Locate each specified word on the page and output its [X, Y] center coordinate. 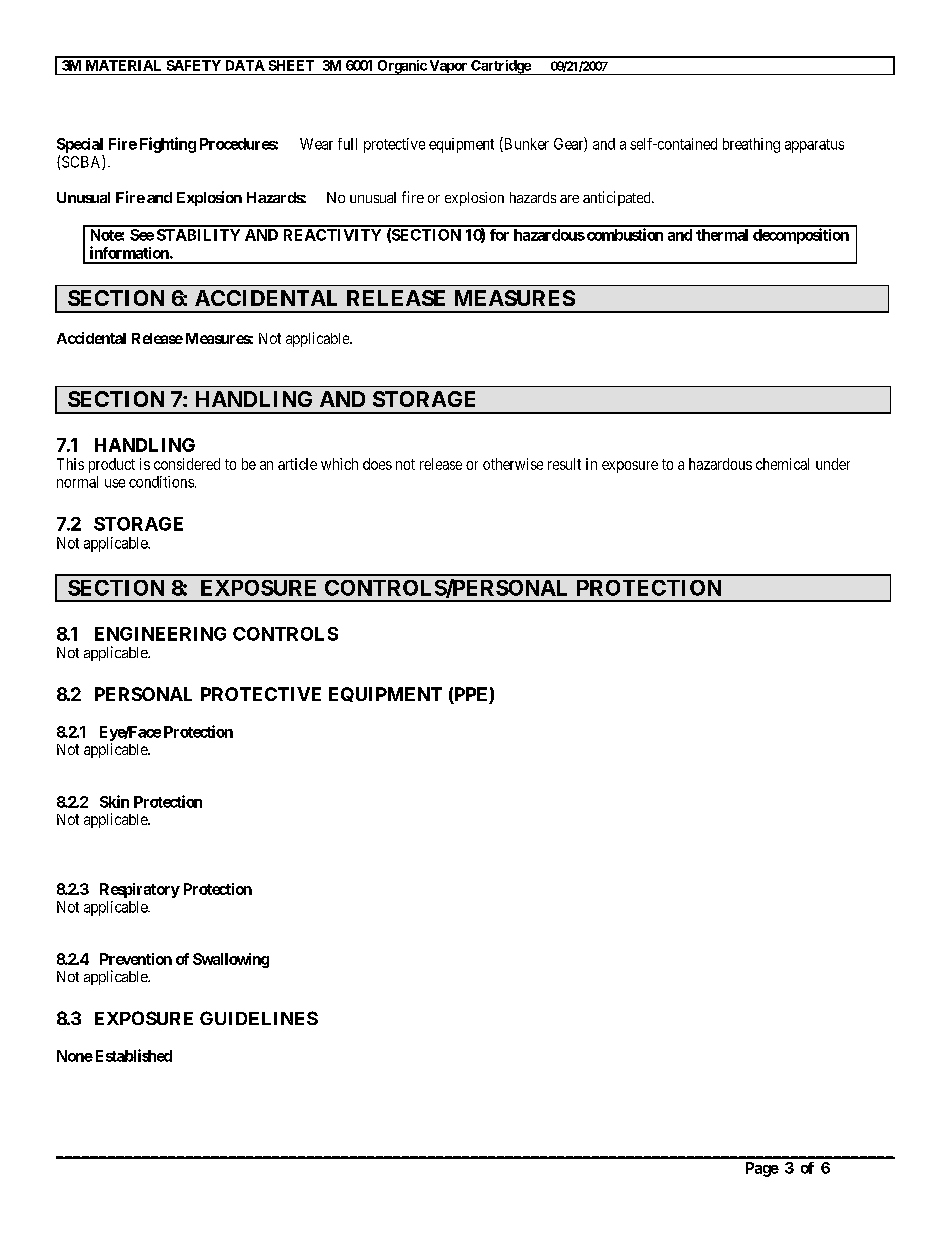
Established [134, 1055]
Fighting [168, 145]
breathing [751, 145]
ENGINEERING [160, 634]
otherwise [513, 464]
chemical [782, 464]
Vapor [448, 67]
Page [762, 1169]
